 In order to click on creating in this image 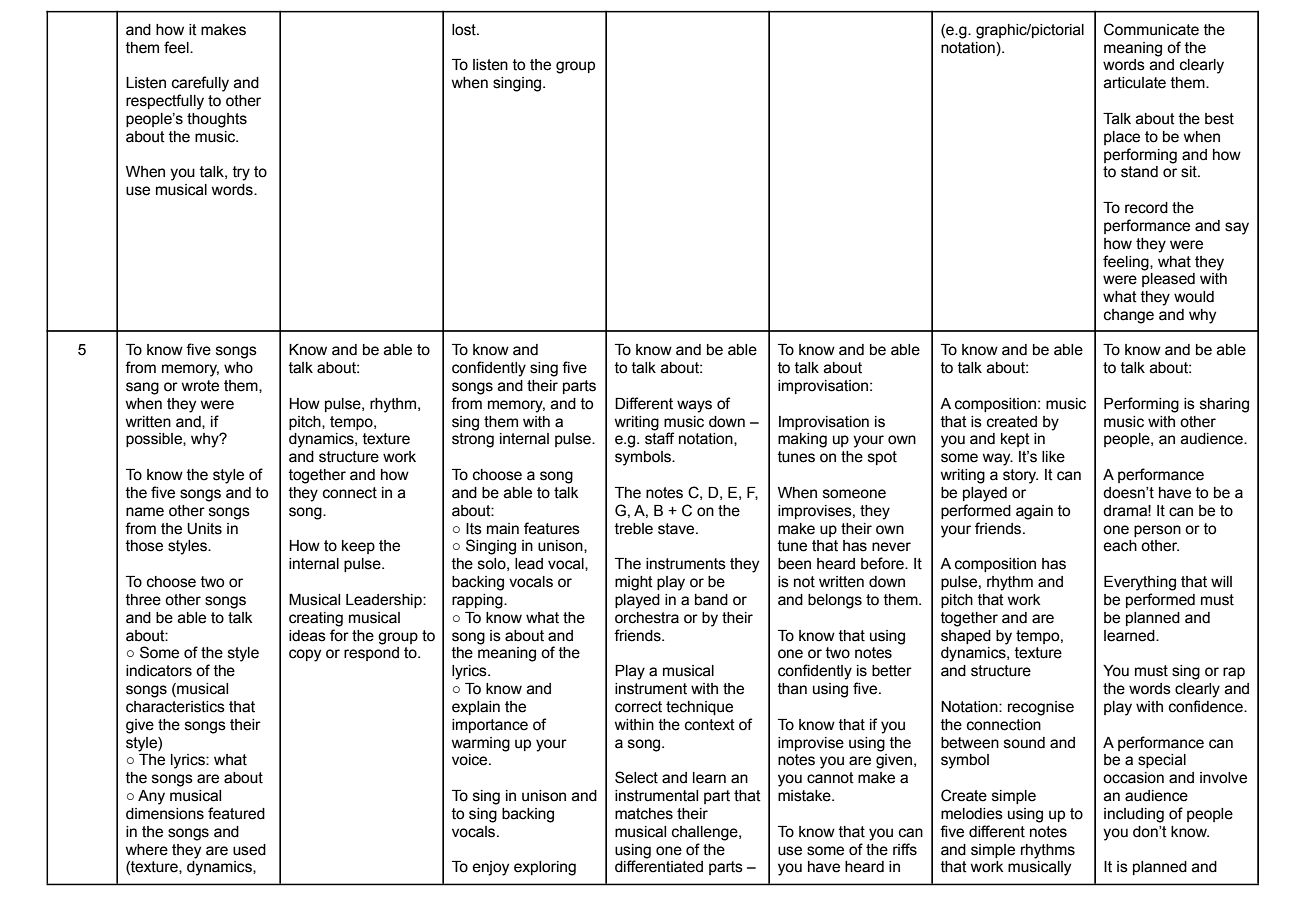, I will do `click(316, 619)`.
